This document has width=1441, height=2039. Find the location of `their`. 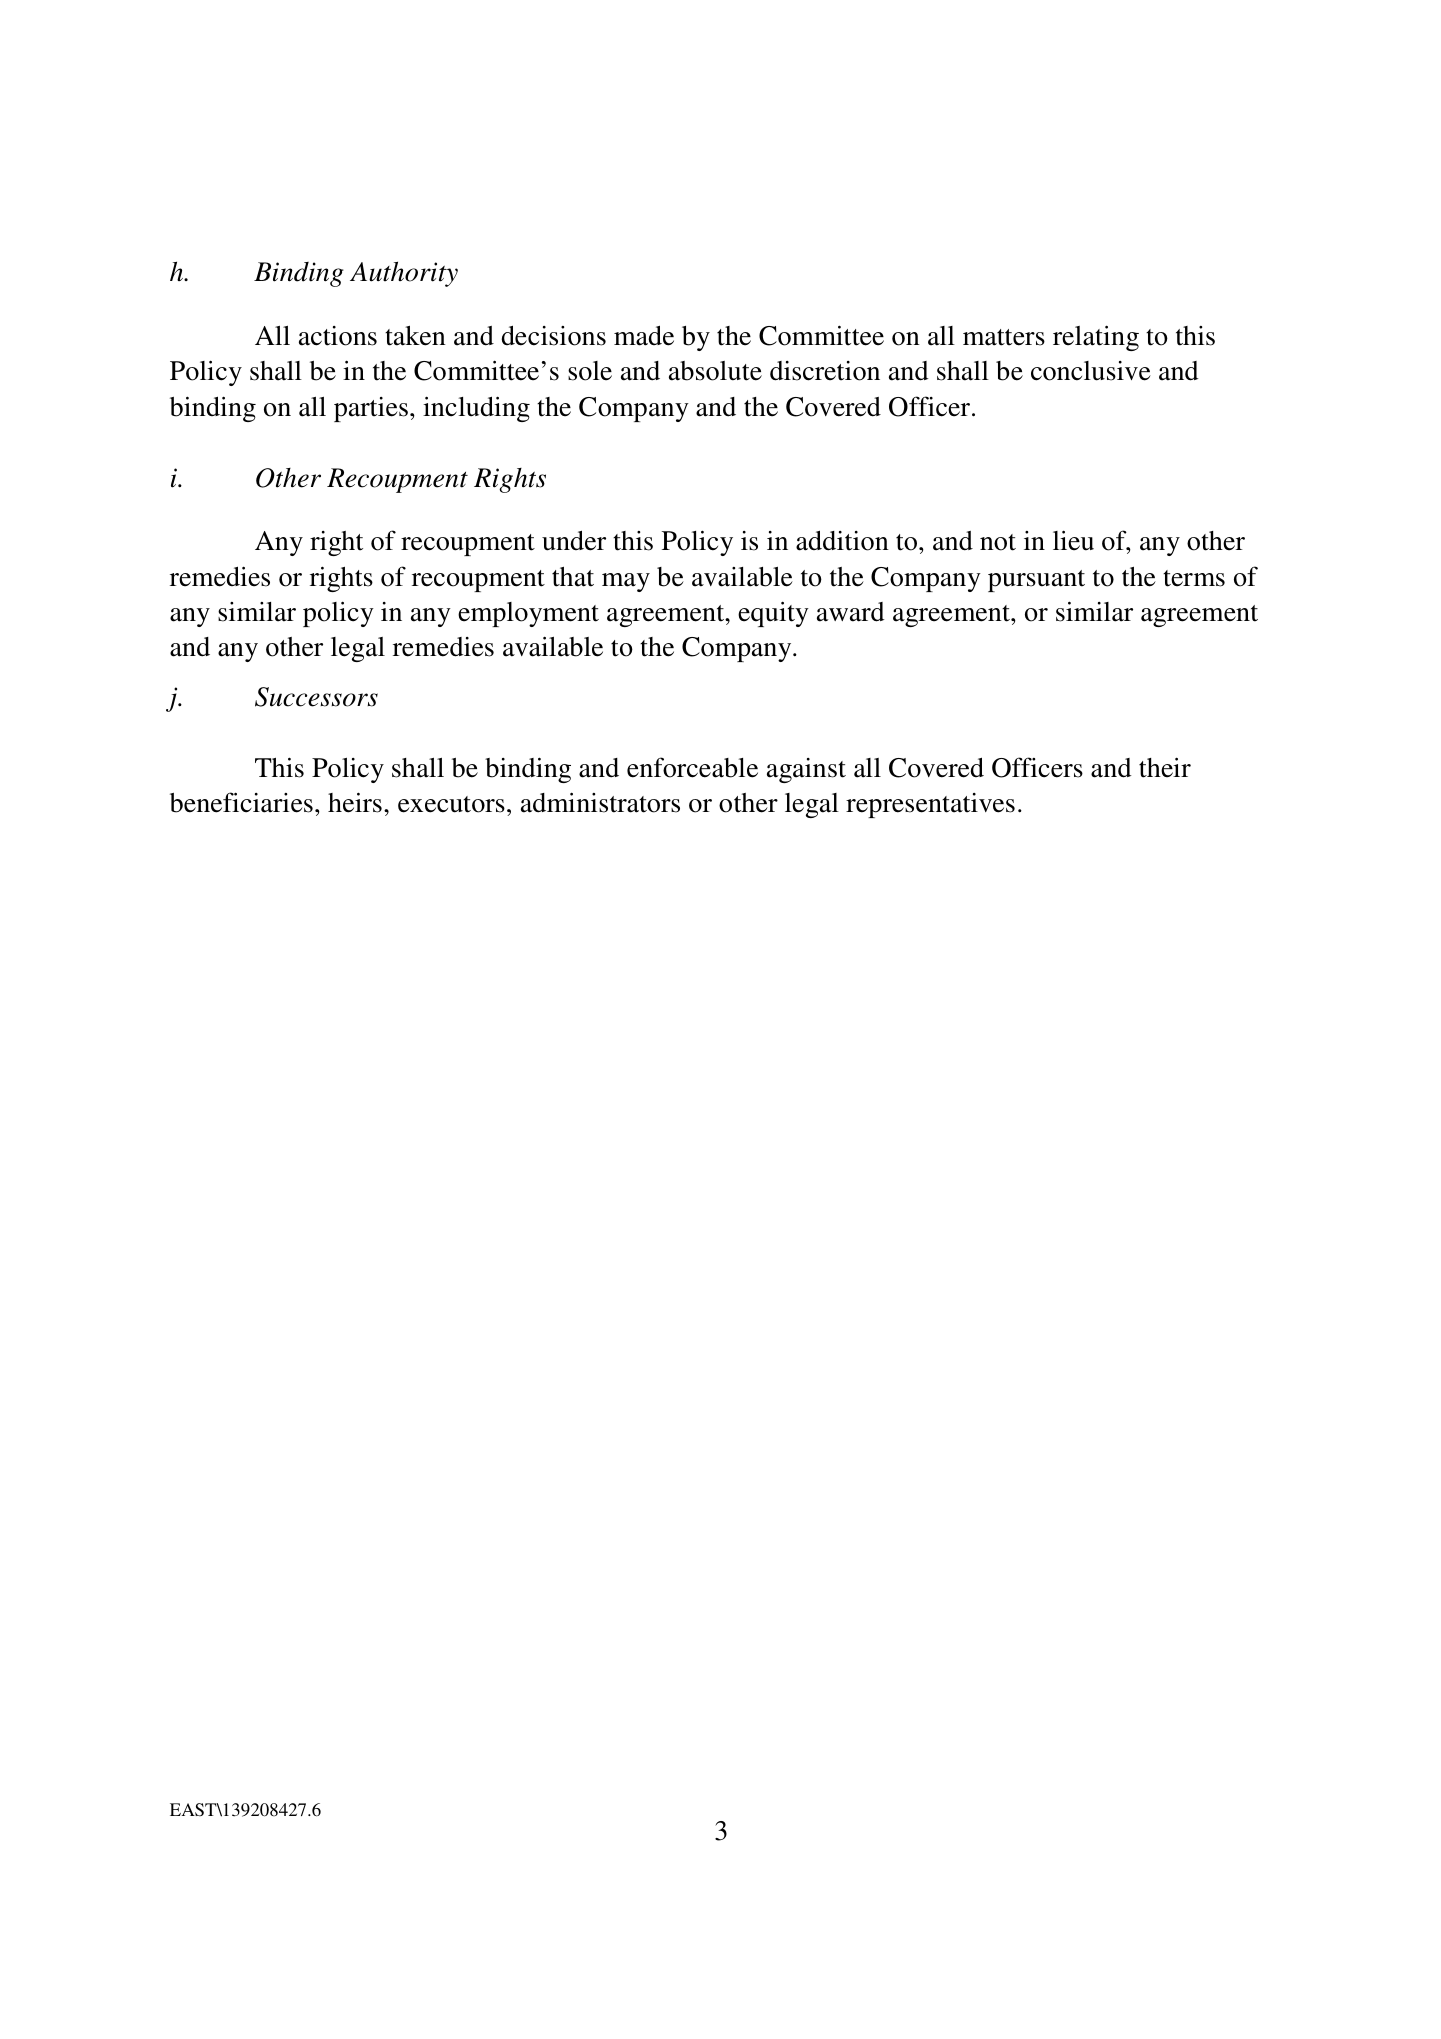

their is located at coordinates (1165, 767).
